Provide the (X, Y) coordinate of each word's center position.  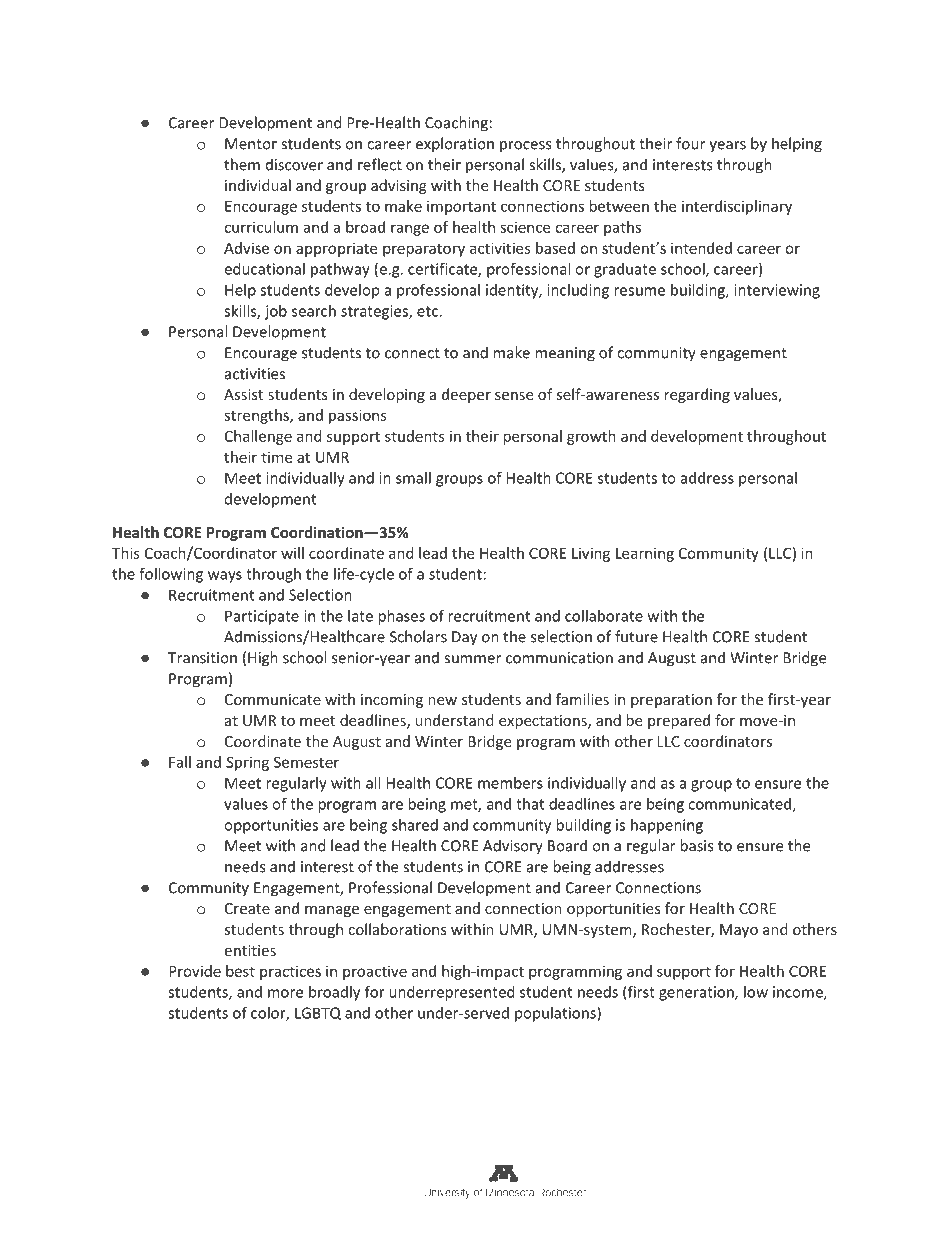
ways (225, 577)
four (690, 143)
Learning (645, 554)
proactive (375, 972)
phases (401, 617)
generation (697, 993)
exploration (455, 145)
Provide (195, 971)
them (242, 164)
